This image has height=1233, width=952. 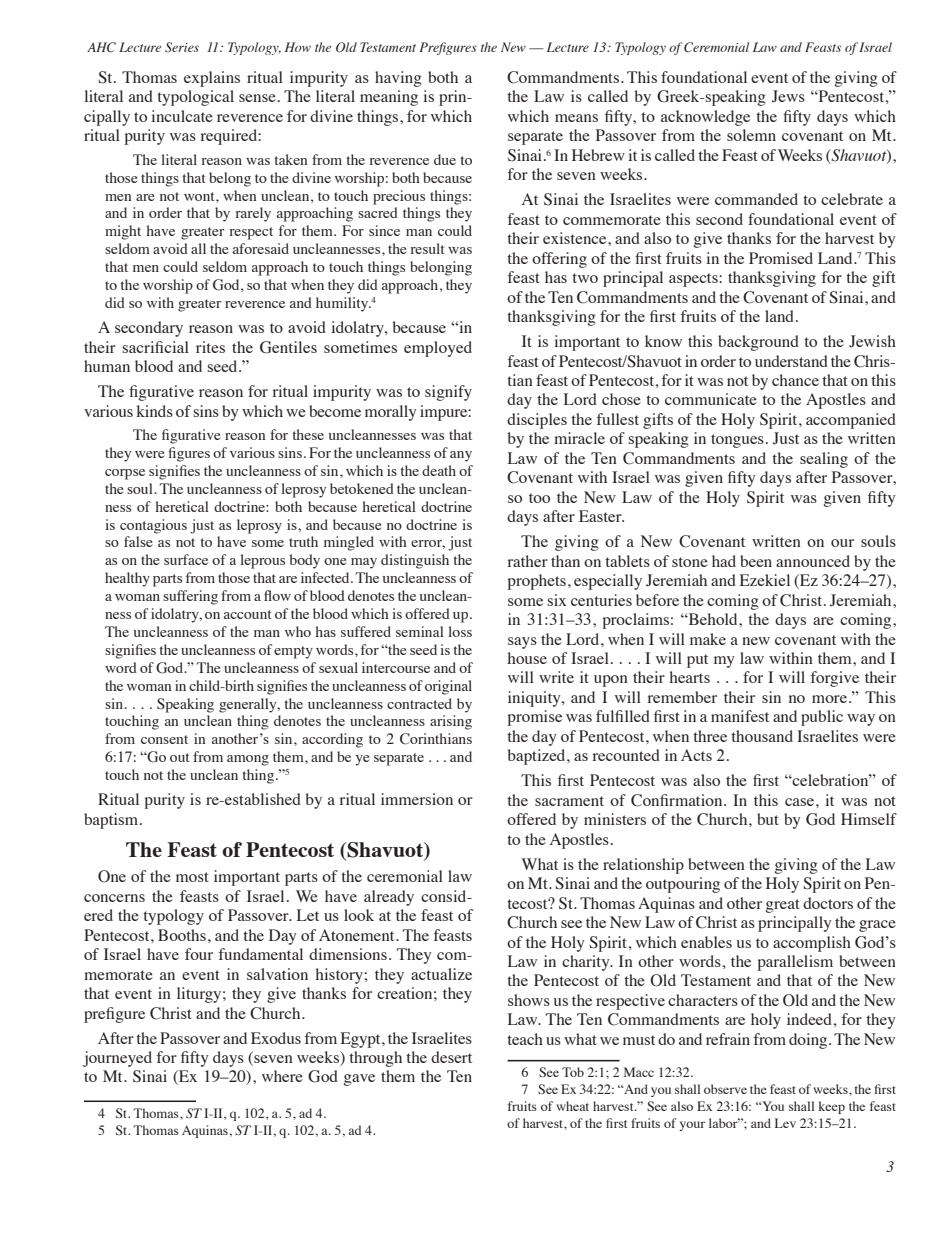 What do you see at coordinates (282, 1076) in the image?
I see `where` at bounding box center [282, 1076].
